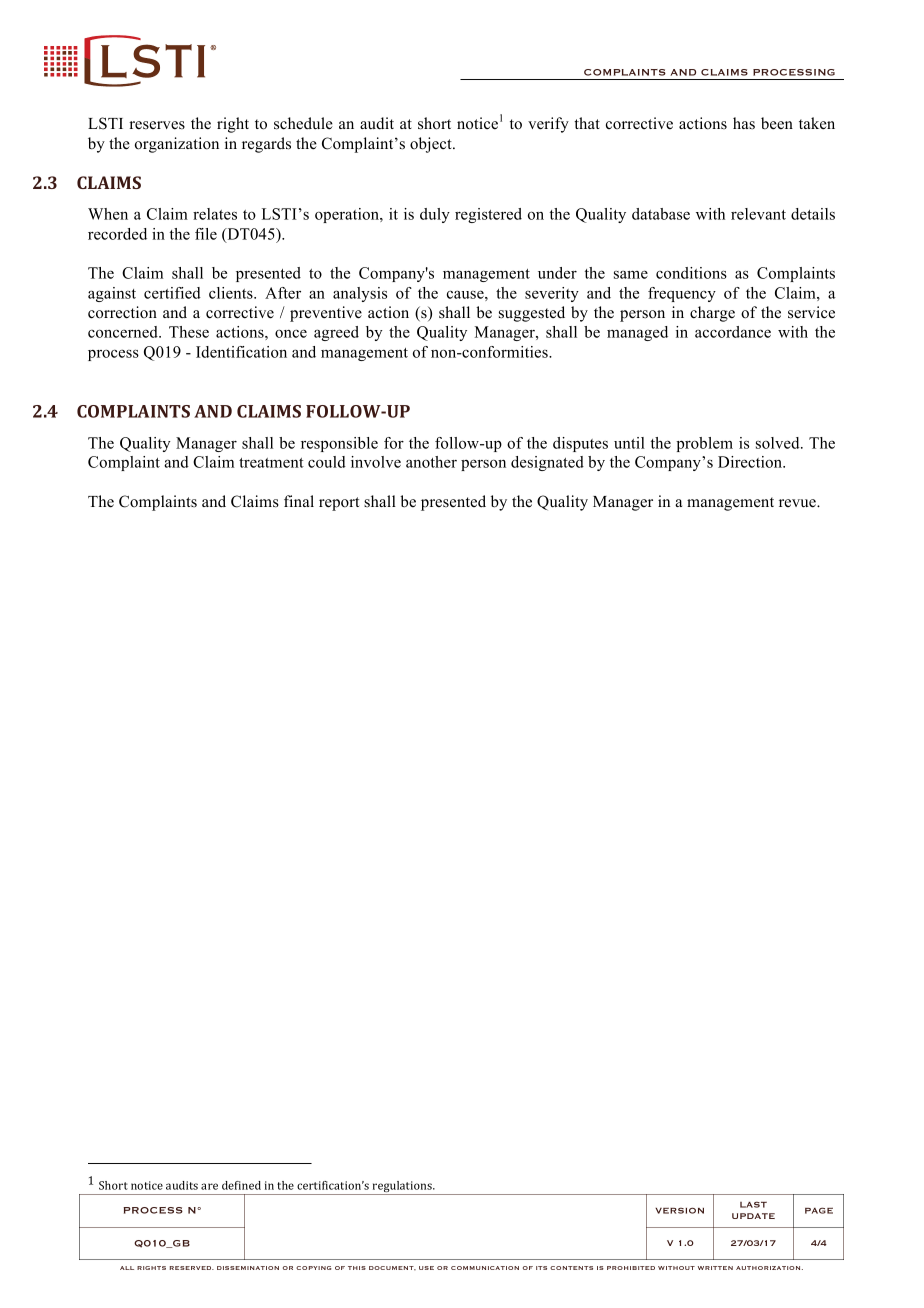 The height and width of the screenshot is (1308, 924). Describe the element at coordinates (177, 145) in the screenshot. I see `organization` at that location.
